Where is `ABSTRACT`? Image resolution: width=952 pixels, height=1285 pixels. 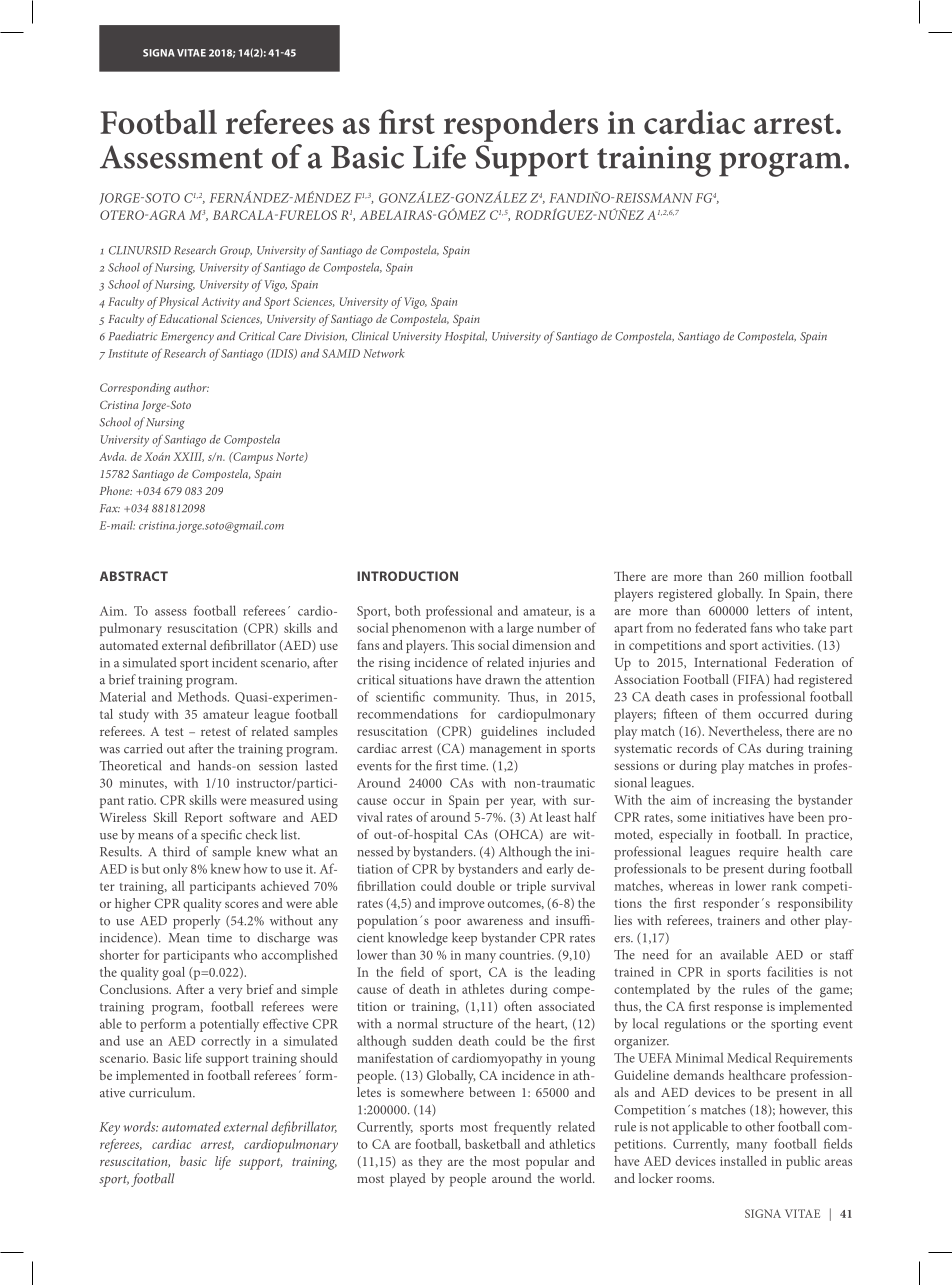 ABSTRACT is located at coordinates (134, 576).
